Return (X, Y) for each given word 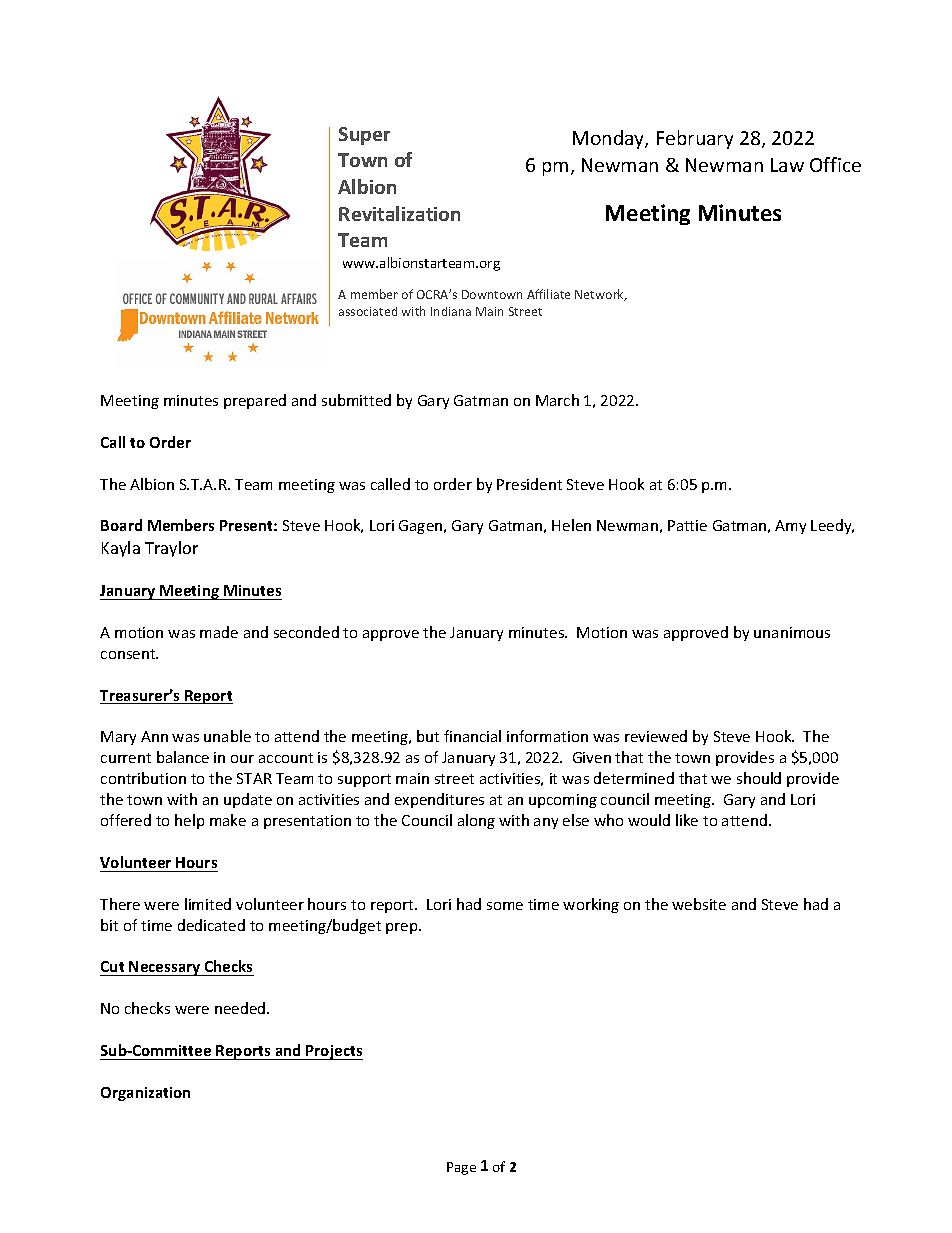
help (189, 821)
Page (461, 1168)
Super (364, 136)
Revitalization (399, 213)
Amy (790, 527)
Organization (145, 1094)
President (529, 484)
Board (121, 525)
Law (787, 165)
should (759, 778)
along (476, 821)
